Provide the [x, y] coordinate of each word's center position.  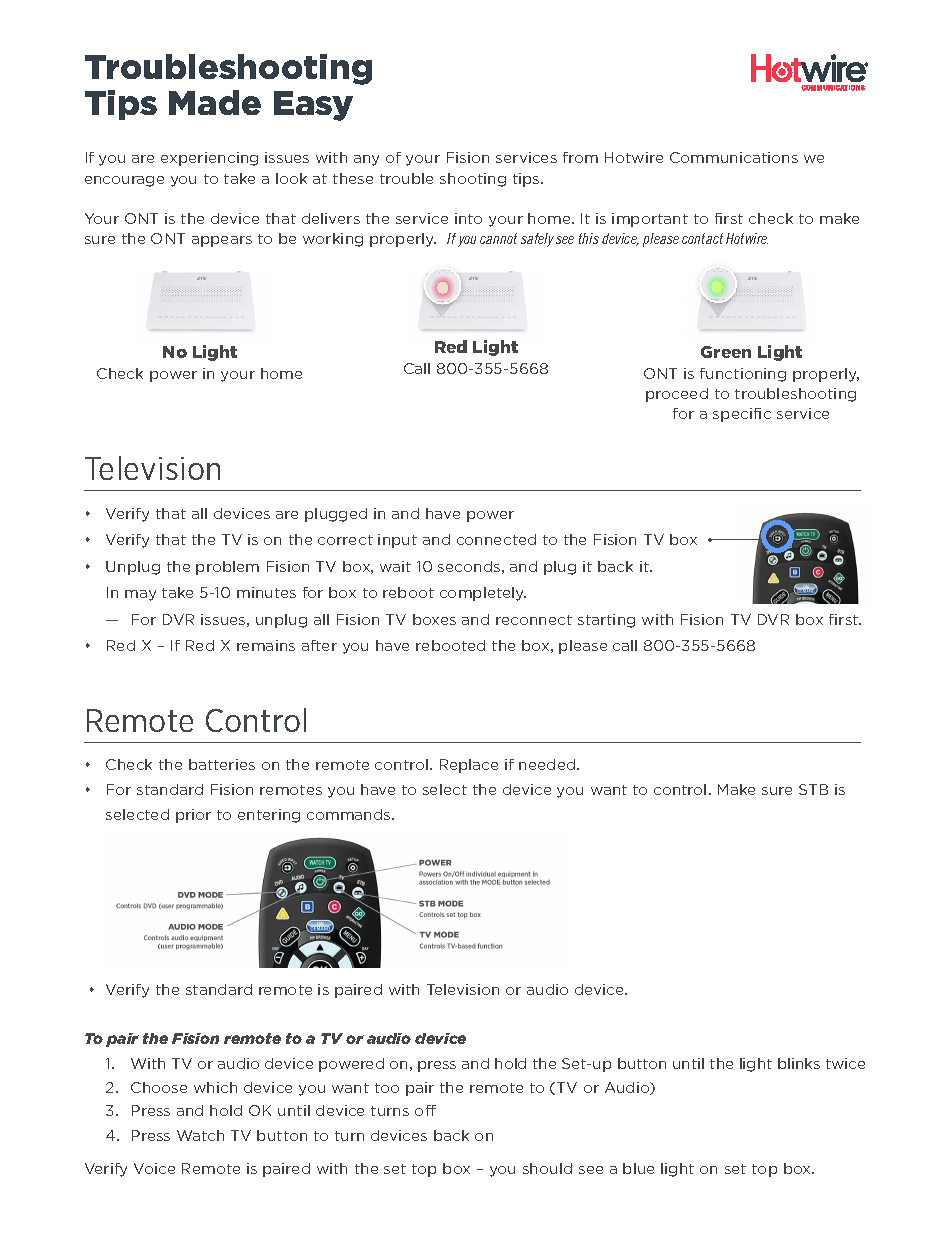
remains [266, 645]
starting [606, 621]
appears [222, 241]
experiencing [209, 159]
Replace [469, 766]
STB [813, 789]
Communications [734, 157]
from [580, 157]
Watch [200, 1135]
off [425, 1110]
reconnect [534, 620]
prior [193, 816]
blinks [799, 1063]
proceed [677, 395]
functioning [743, 375]
